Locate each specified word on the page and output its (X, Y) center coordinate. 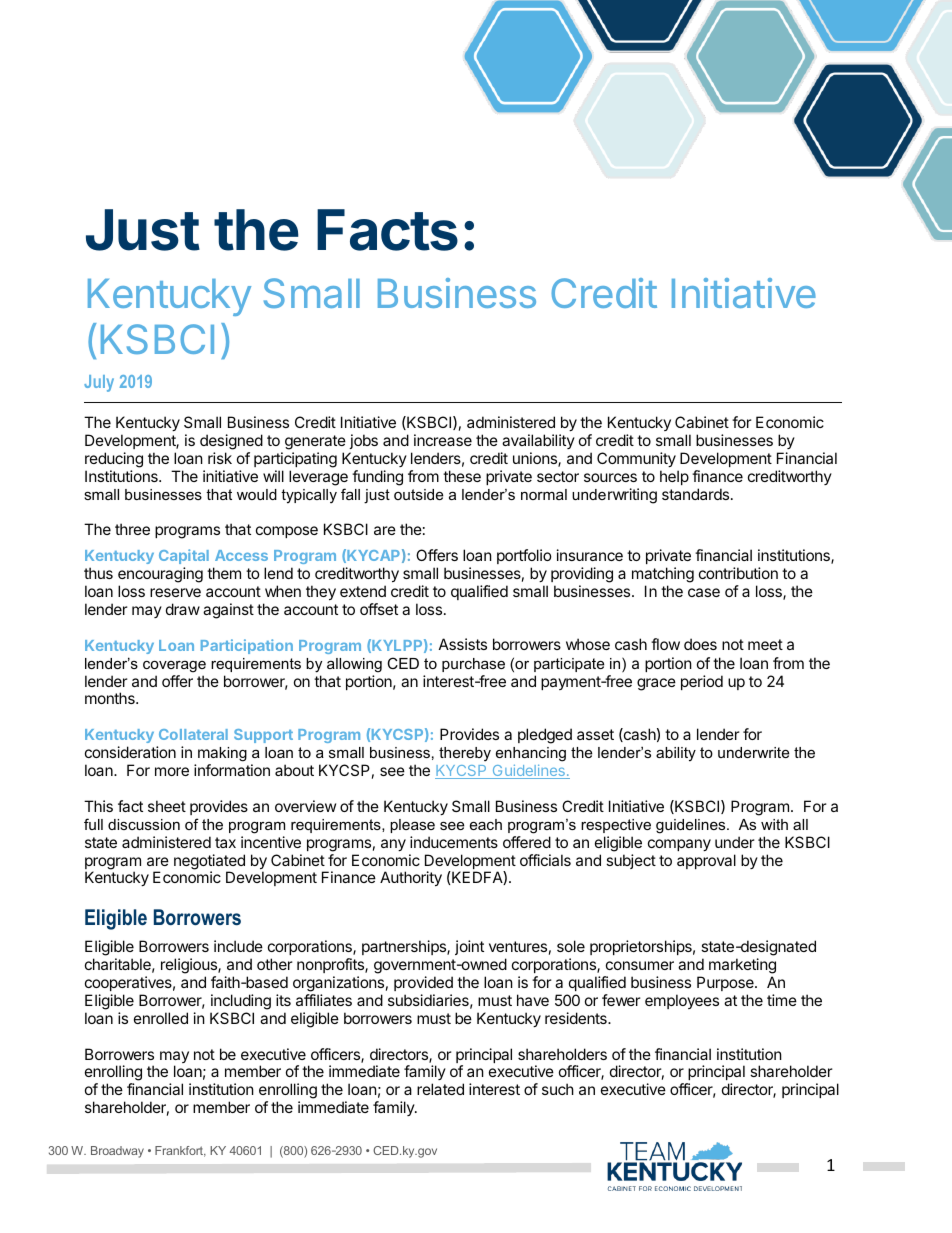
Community (636, 459)
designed (231, 442)
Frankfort (180, 1151)
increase (443, 440)
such (558, 1089)
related (440, 1089)
